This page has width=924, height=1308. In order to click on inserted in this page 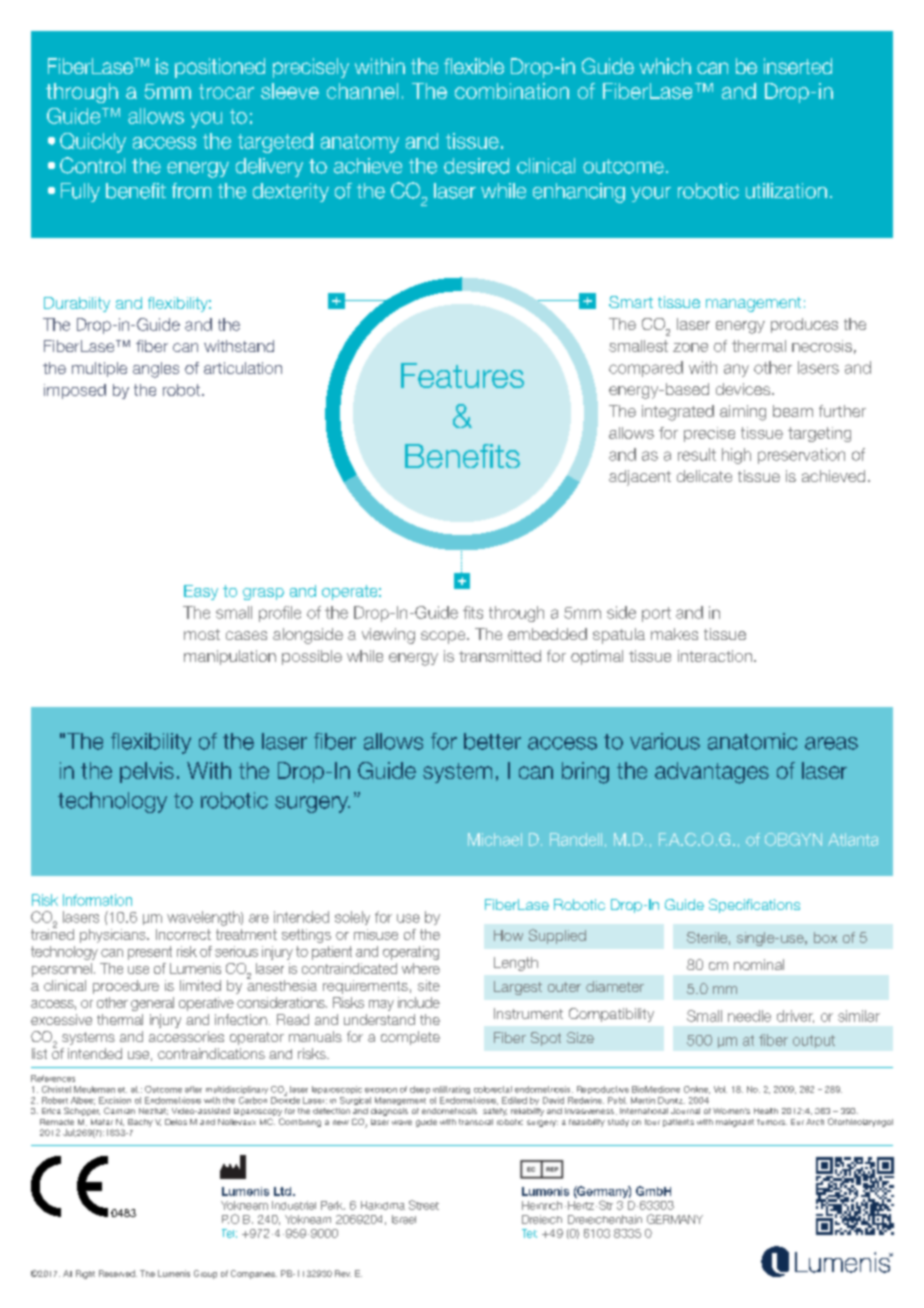, I will do `click(798, 66)`.
